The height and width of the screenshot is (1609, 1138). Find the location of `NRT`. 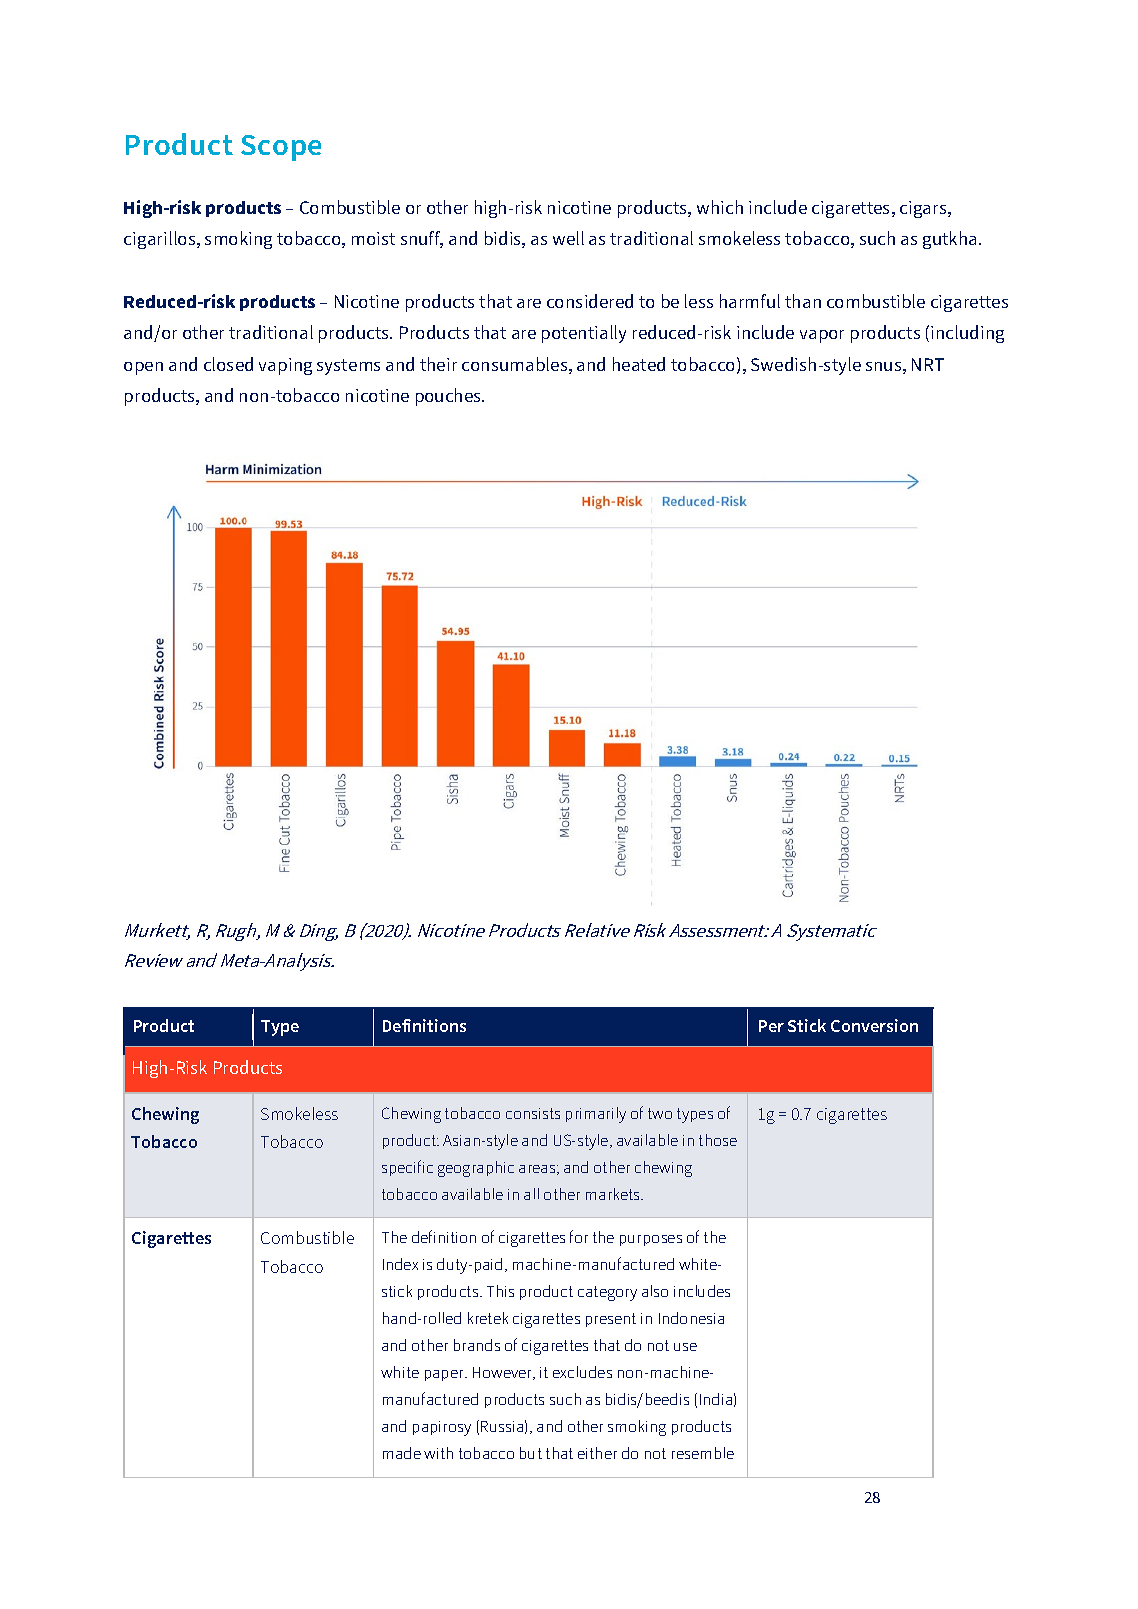

NRT is located at coordinates (928, 364).
